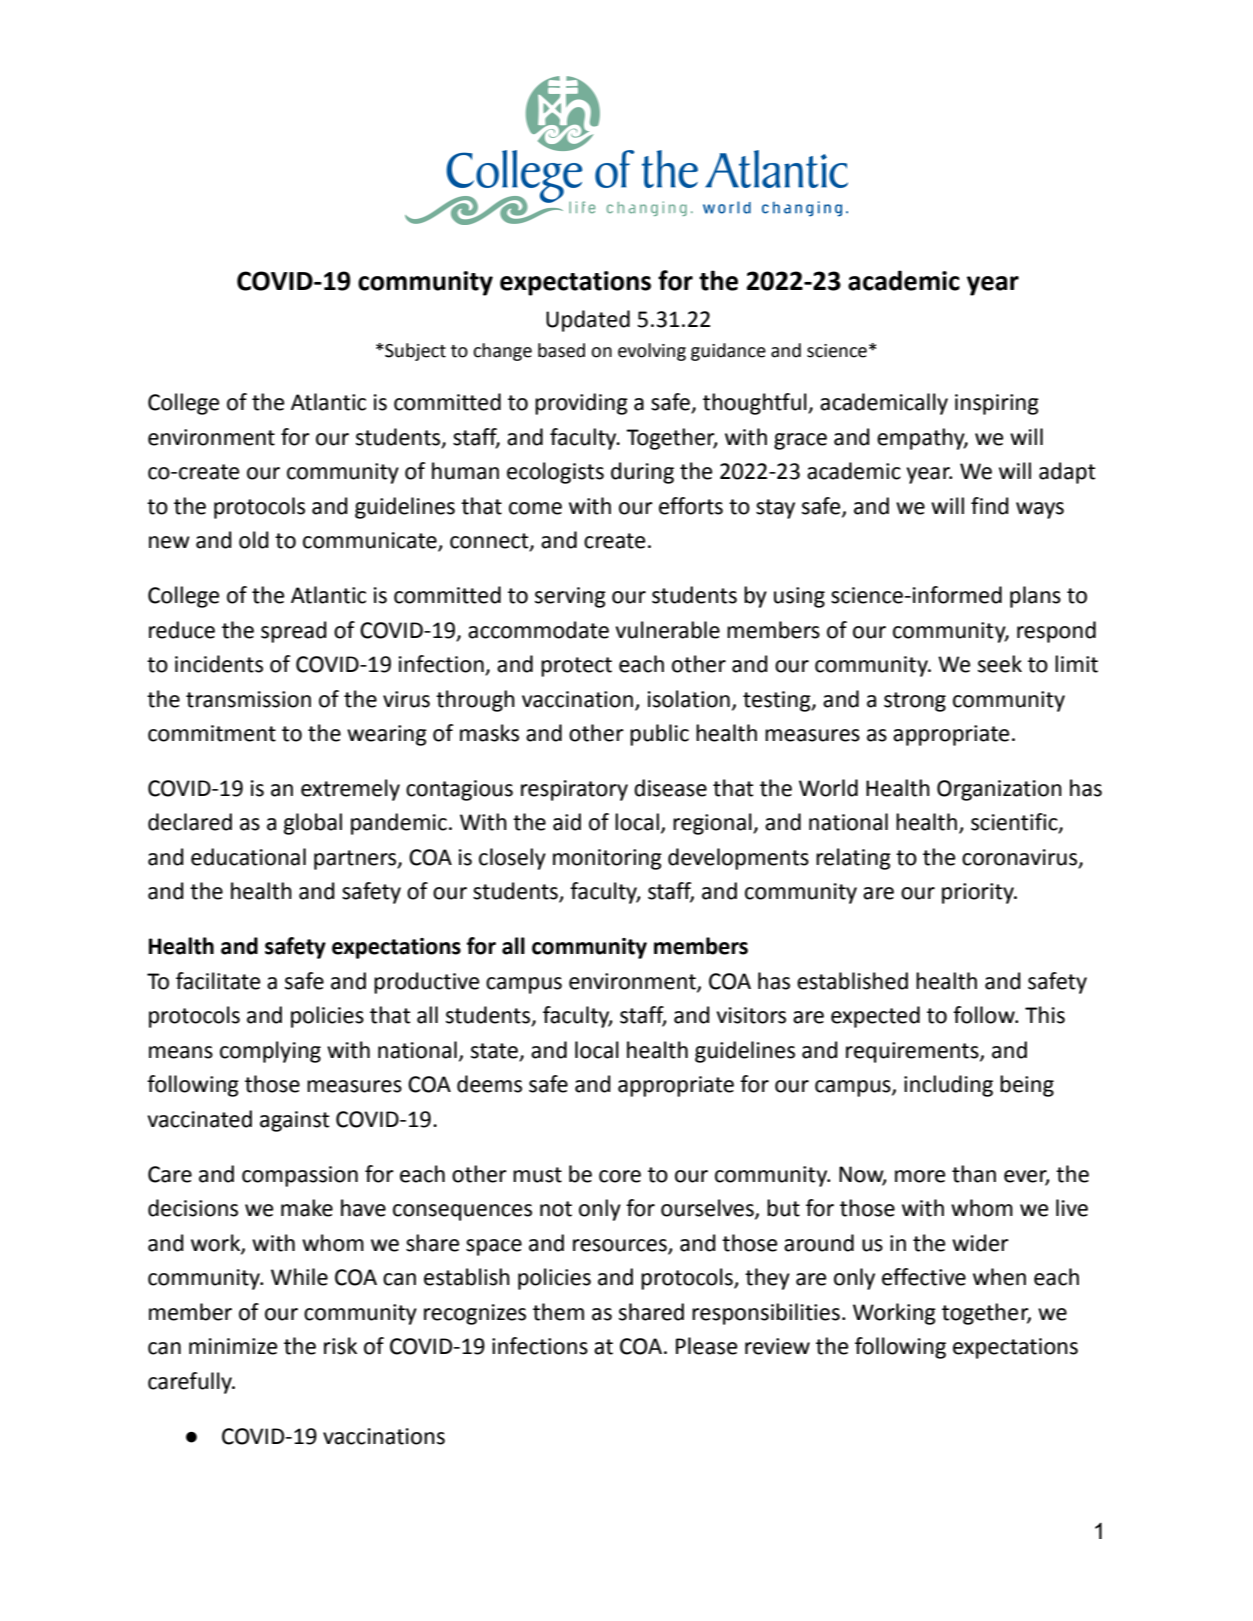 The image size is (1253, 1621). Describe the element at coordinates (233, 1346) in the screenshot. I see `minimize` at that location.
